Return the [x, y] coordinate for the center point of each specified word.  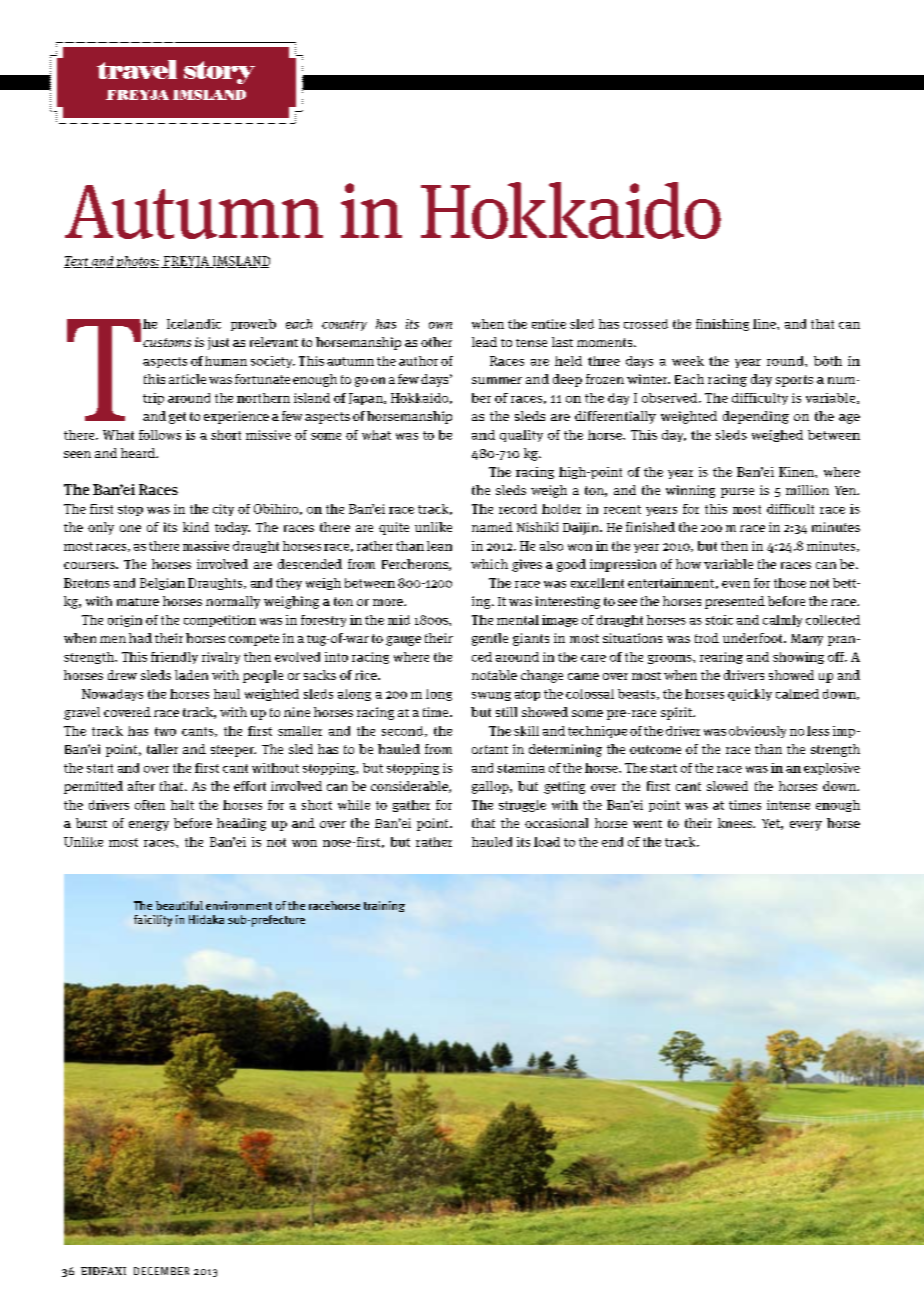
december [161, 1271]
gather [411, 806]
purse [737, 493]
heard [139, 453]
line [765, 324]
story [219, 72]
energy [149, 826]
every [806, 826]
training [384, 906]
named [492, 527]
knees [736, 823]
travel [137, 69]
